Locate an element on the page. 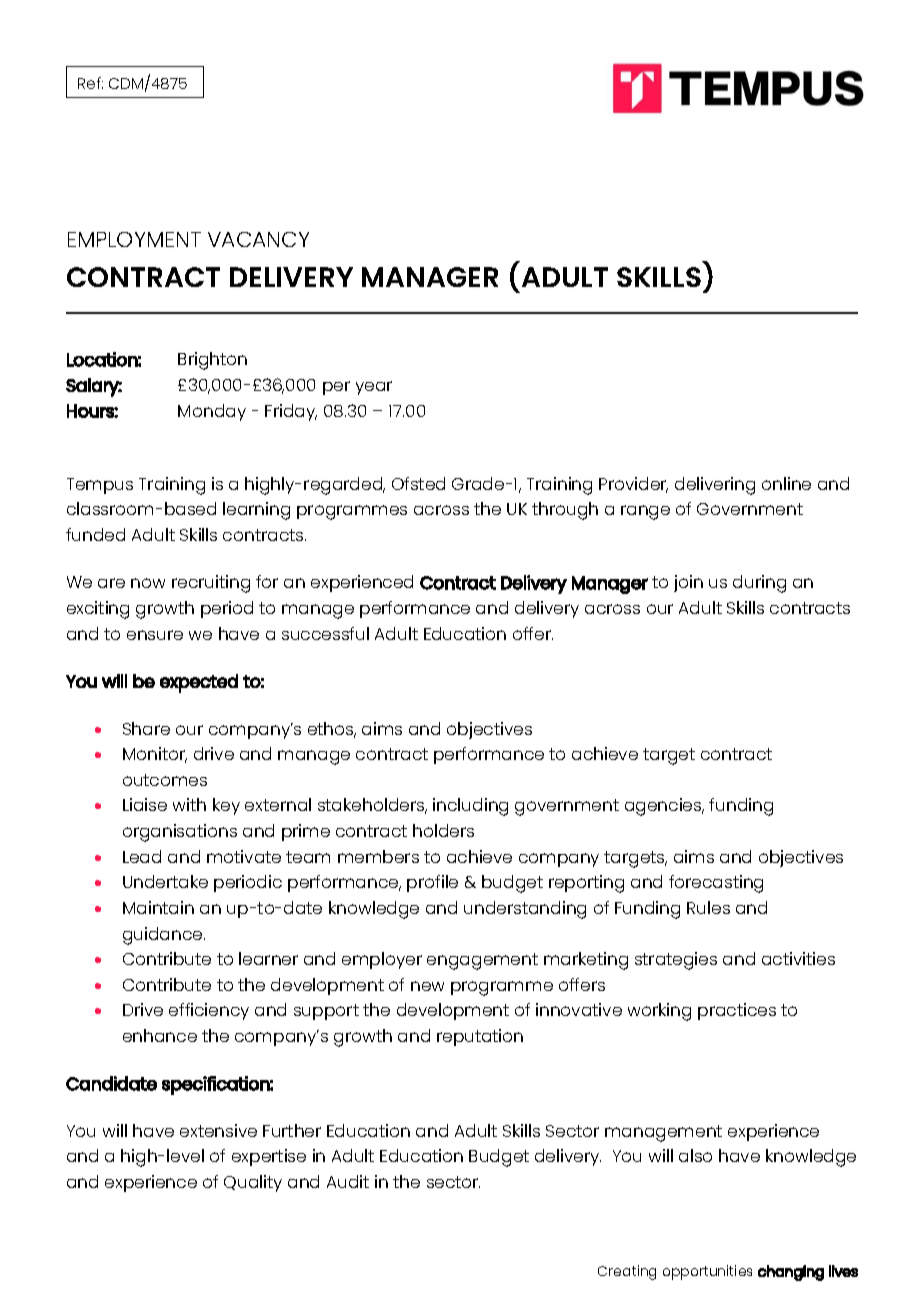 This image has width=924, height=1308. online is located at coordinates (786, 483).
